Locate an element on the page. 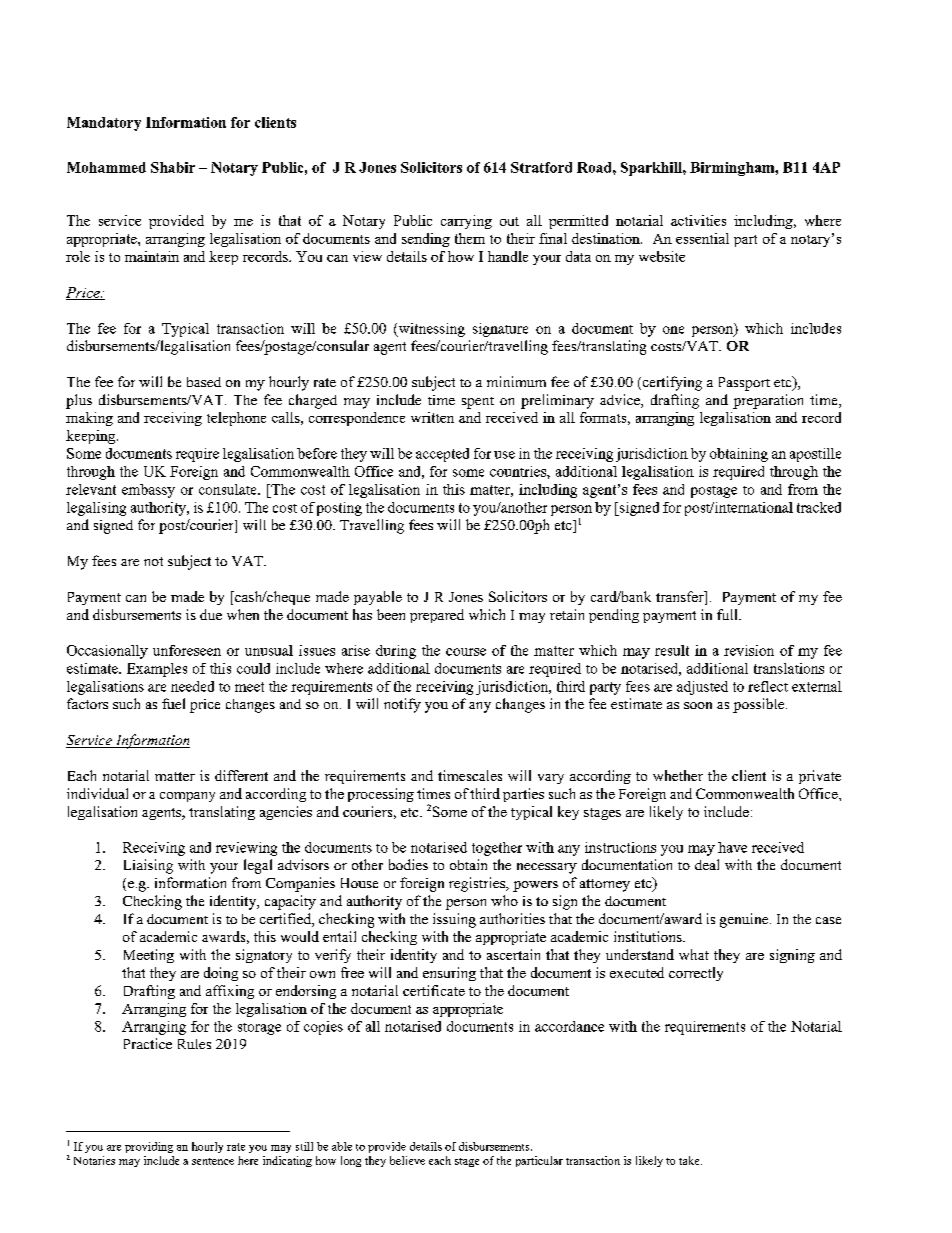  Passport is located at coordinates (744, 384).
